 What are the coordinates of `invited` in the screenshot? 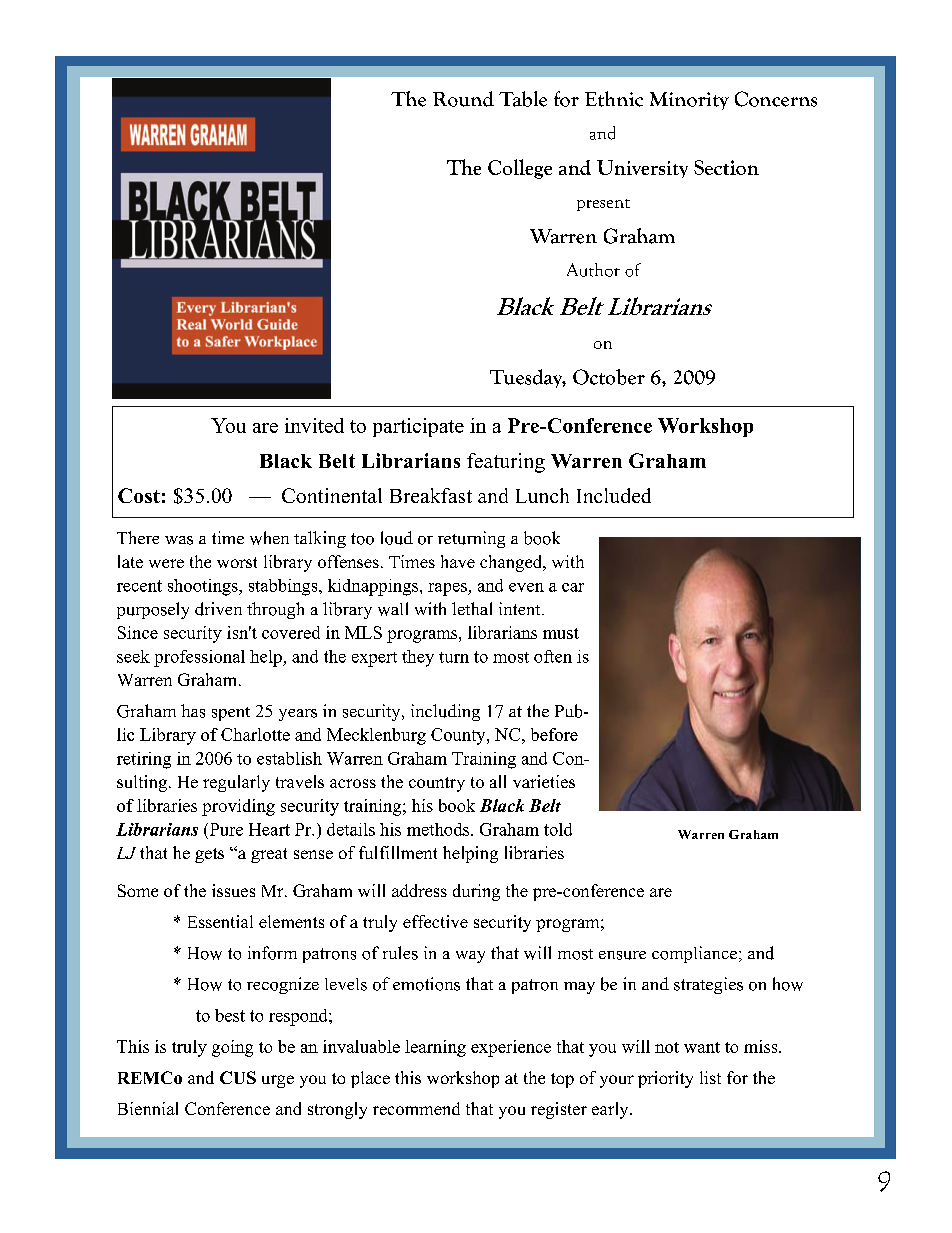 It's located at (314, 425).
